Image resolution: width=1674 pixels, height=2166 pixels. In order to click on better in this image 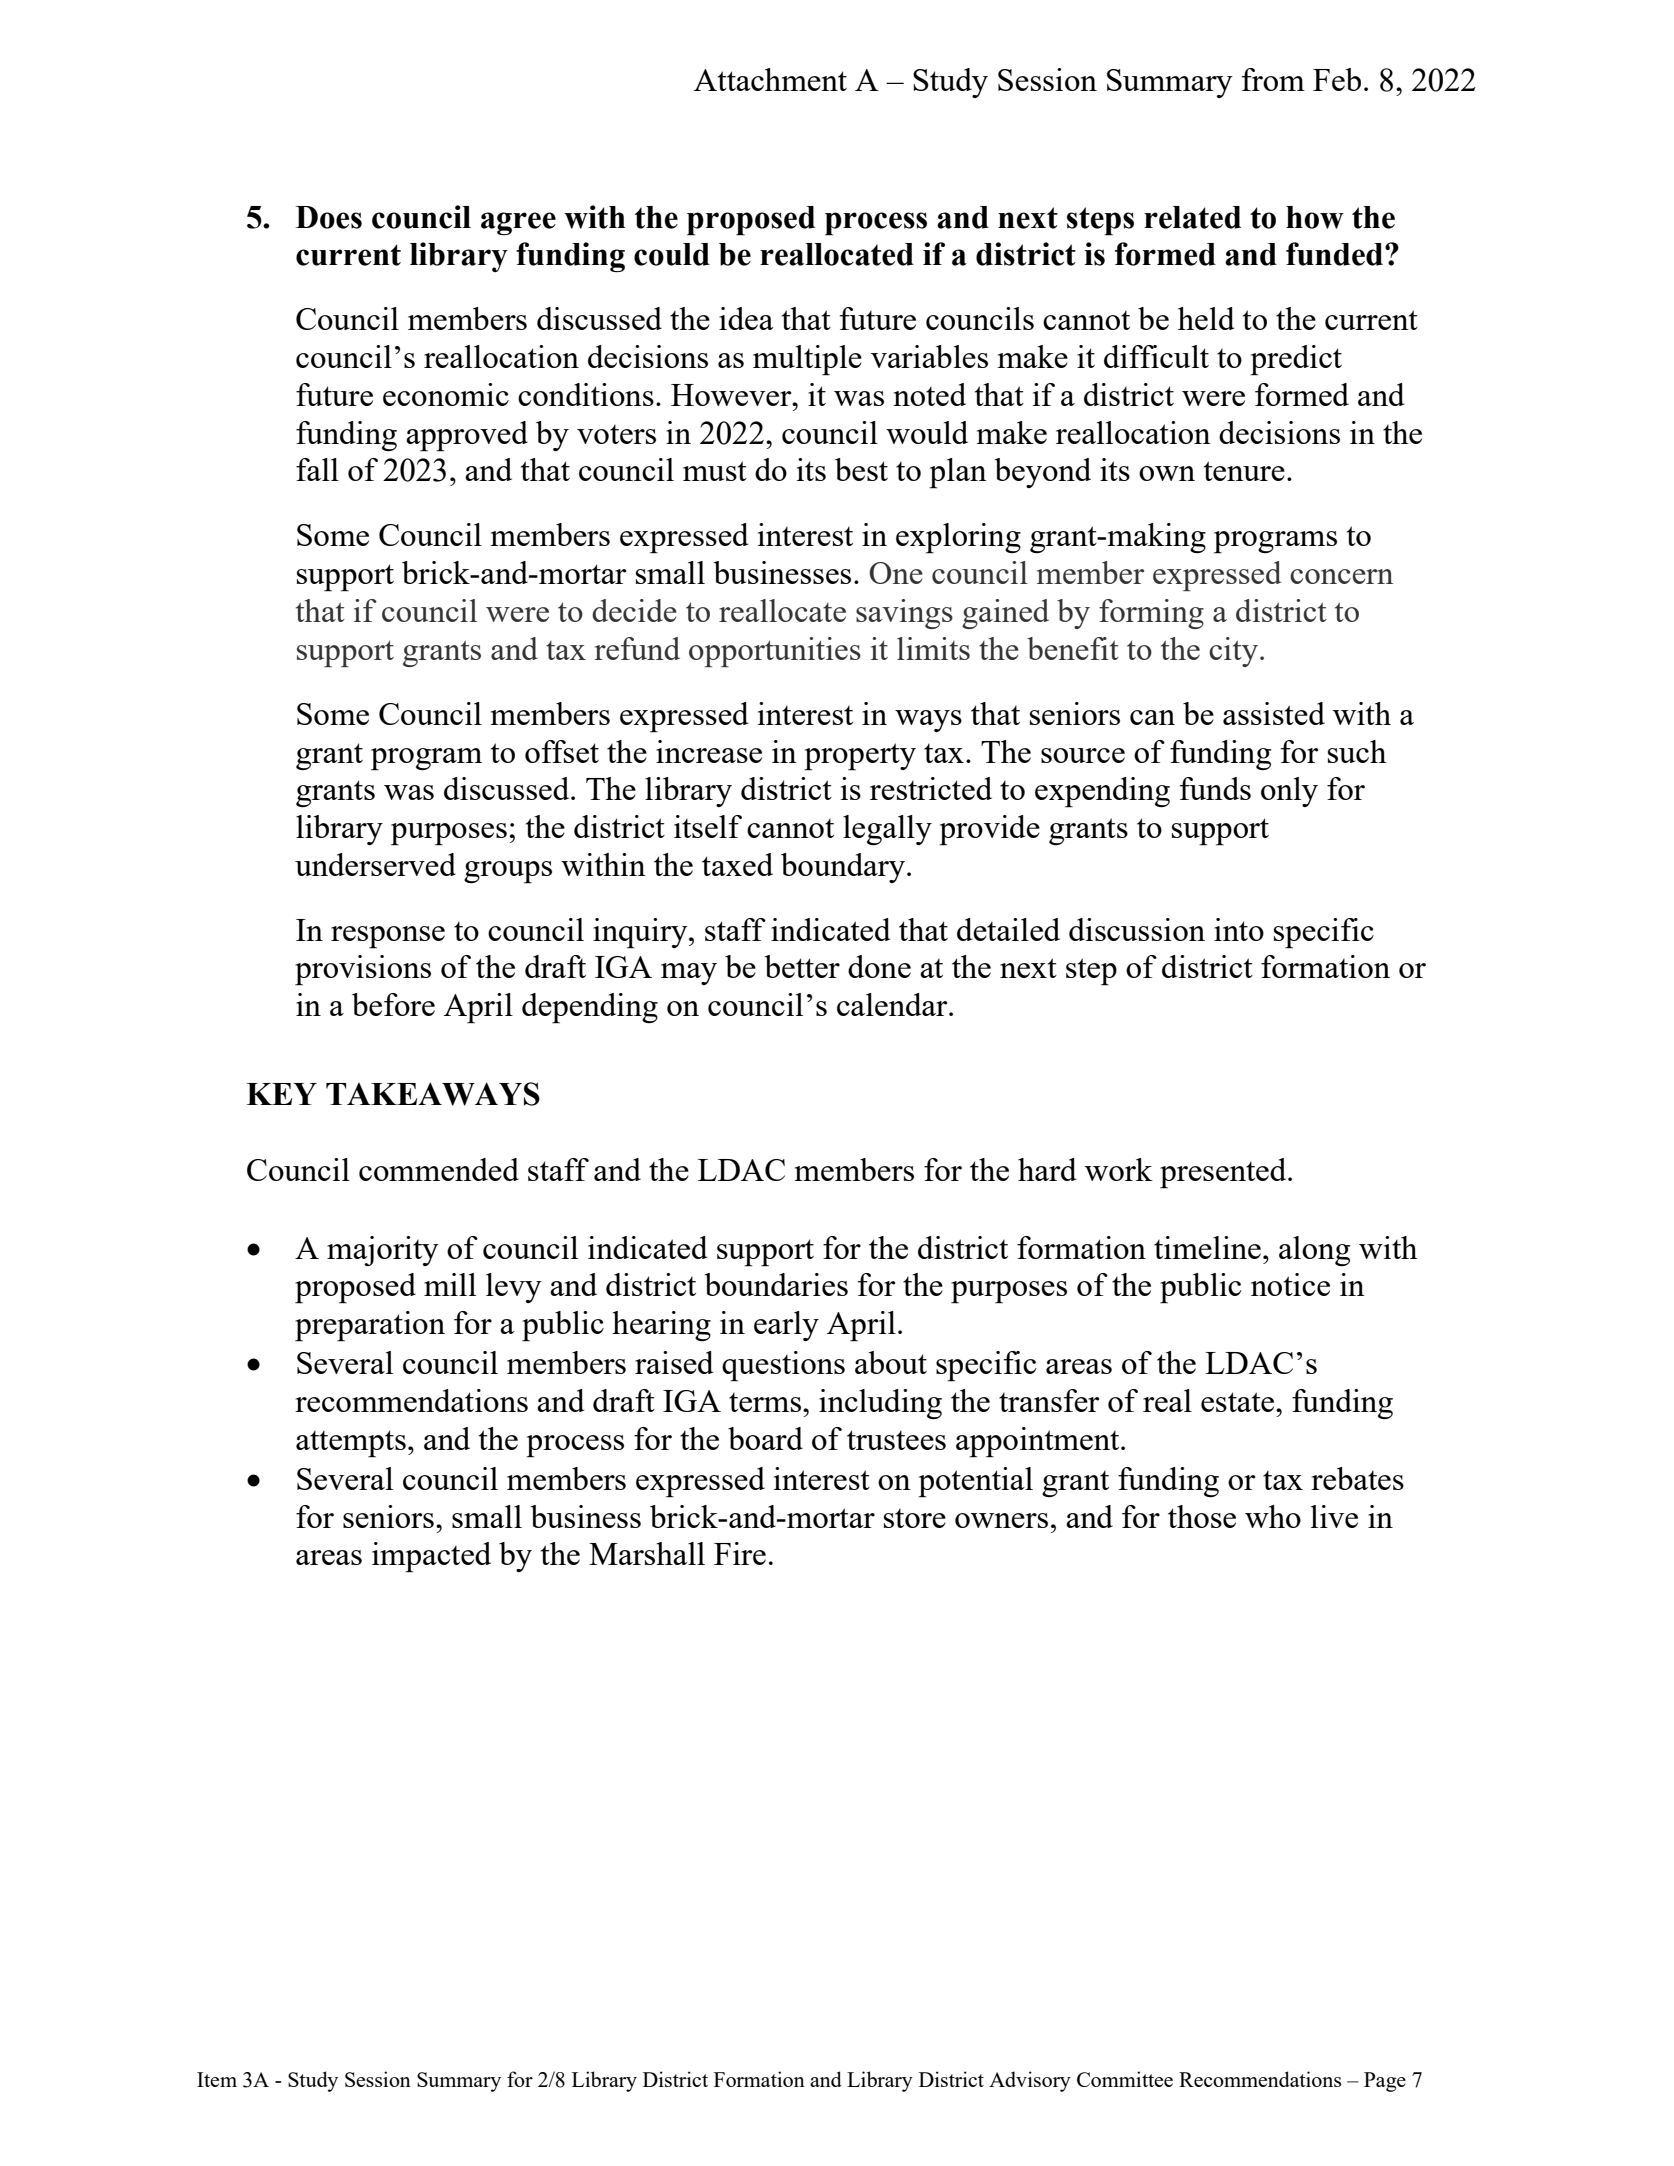, I will do `click(802, 966)`.
